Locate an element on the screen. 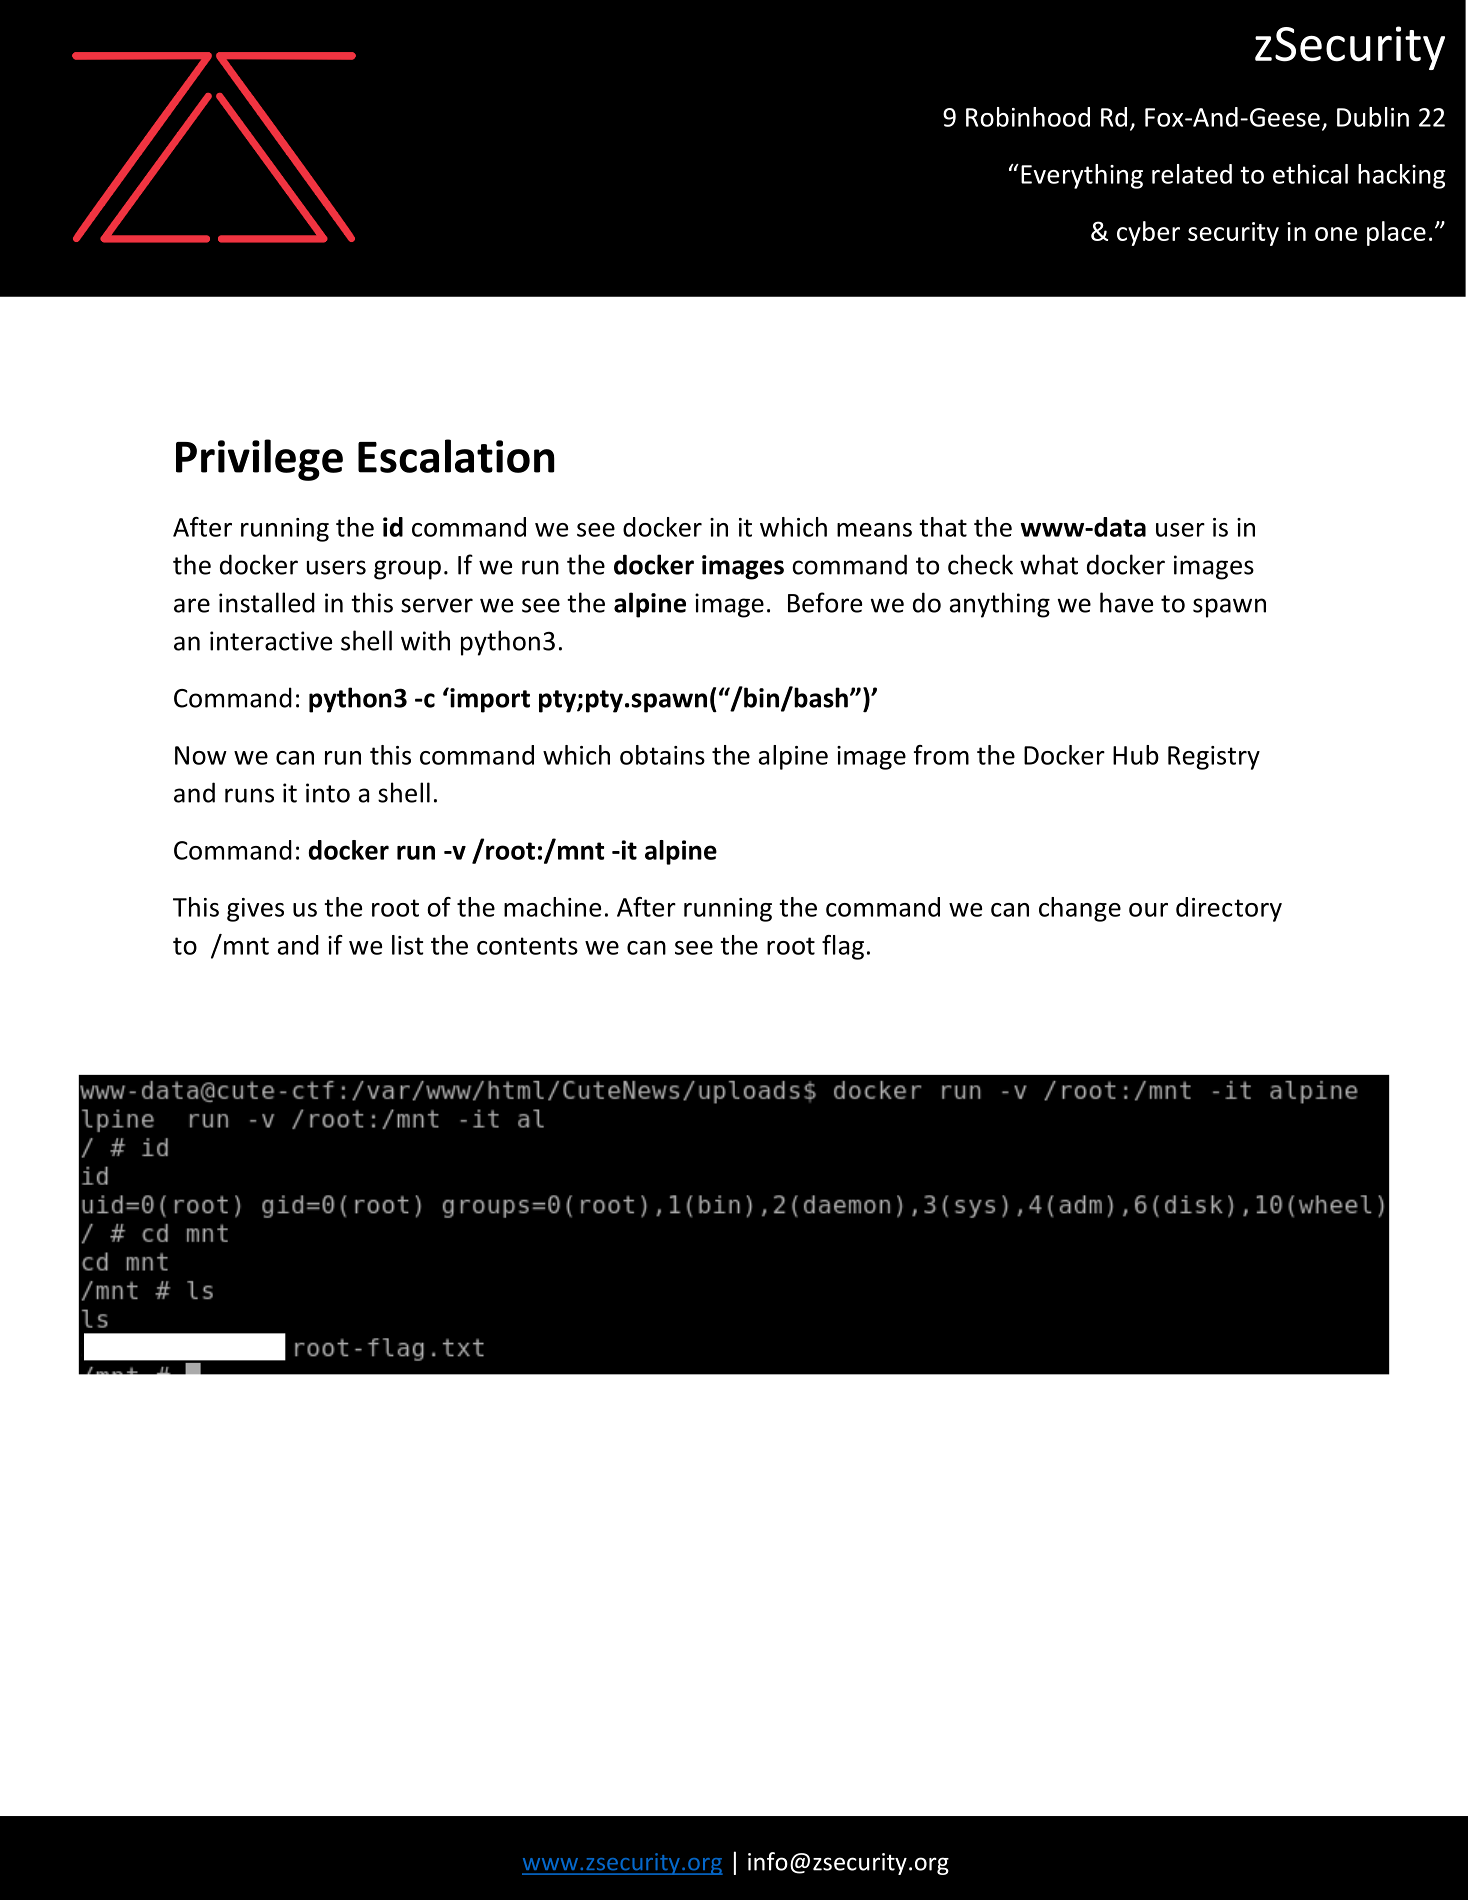  Privilege is located at coordinates (259, 460).
